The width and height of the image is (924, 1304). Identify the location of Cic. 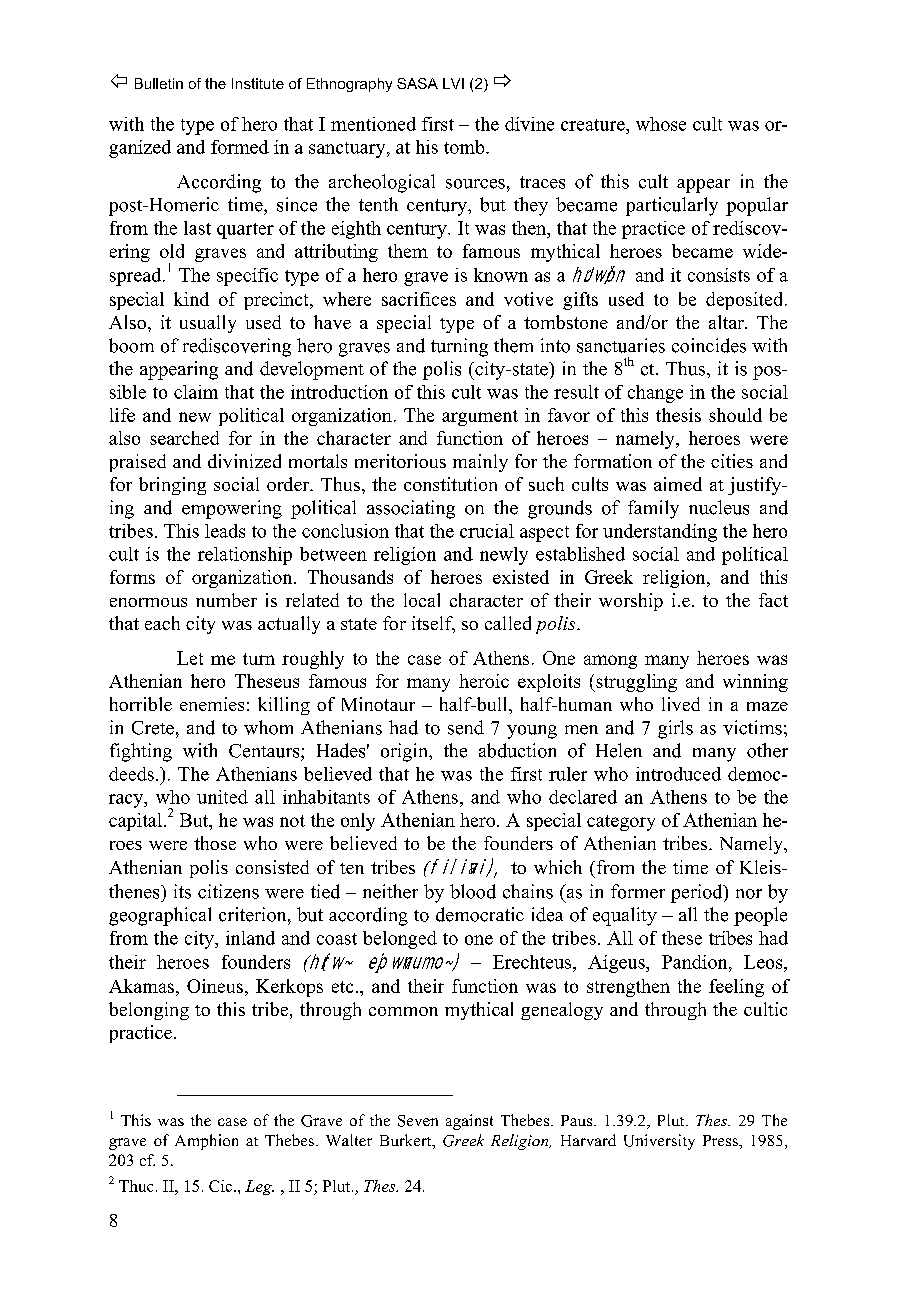
(222, 1186).
